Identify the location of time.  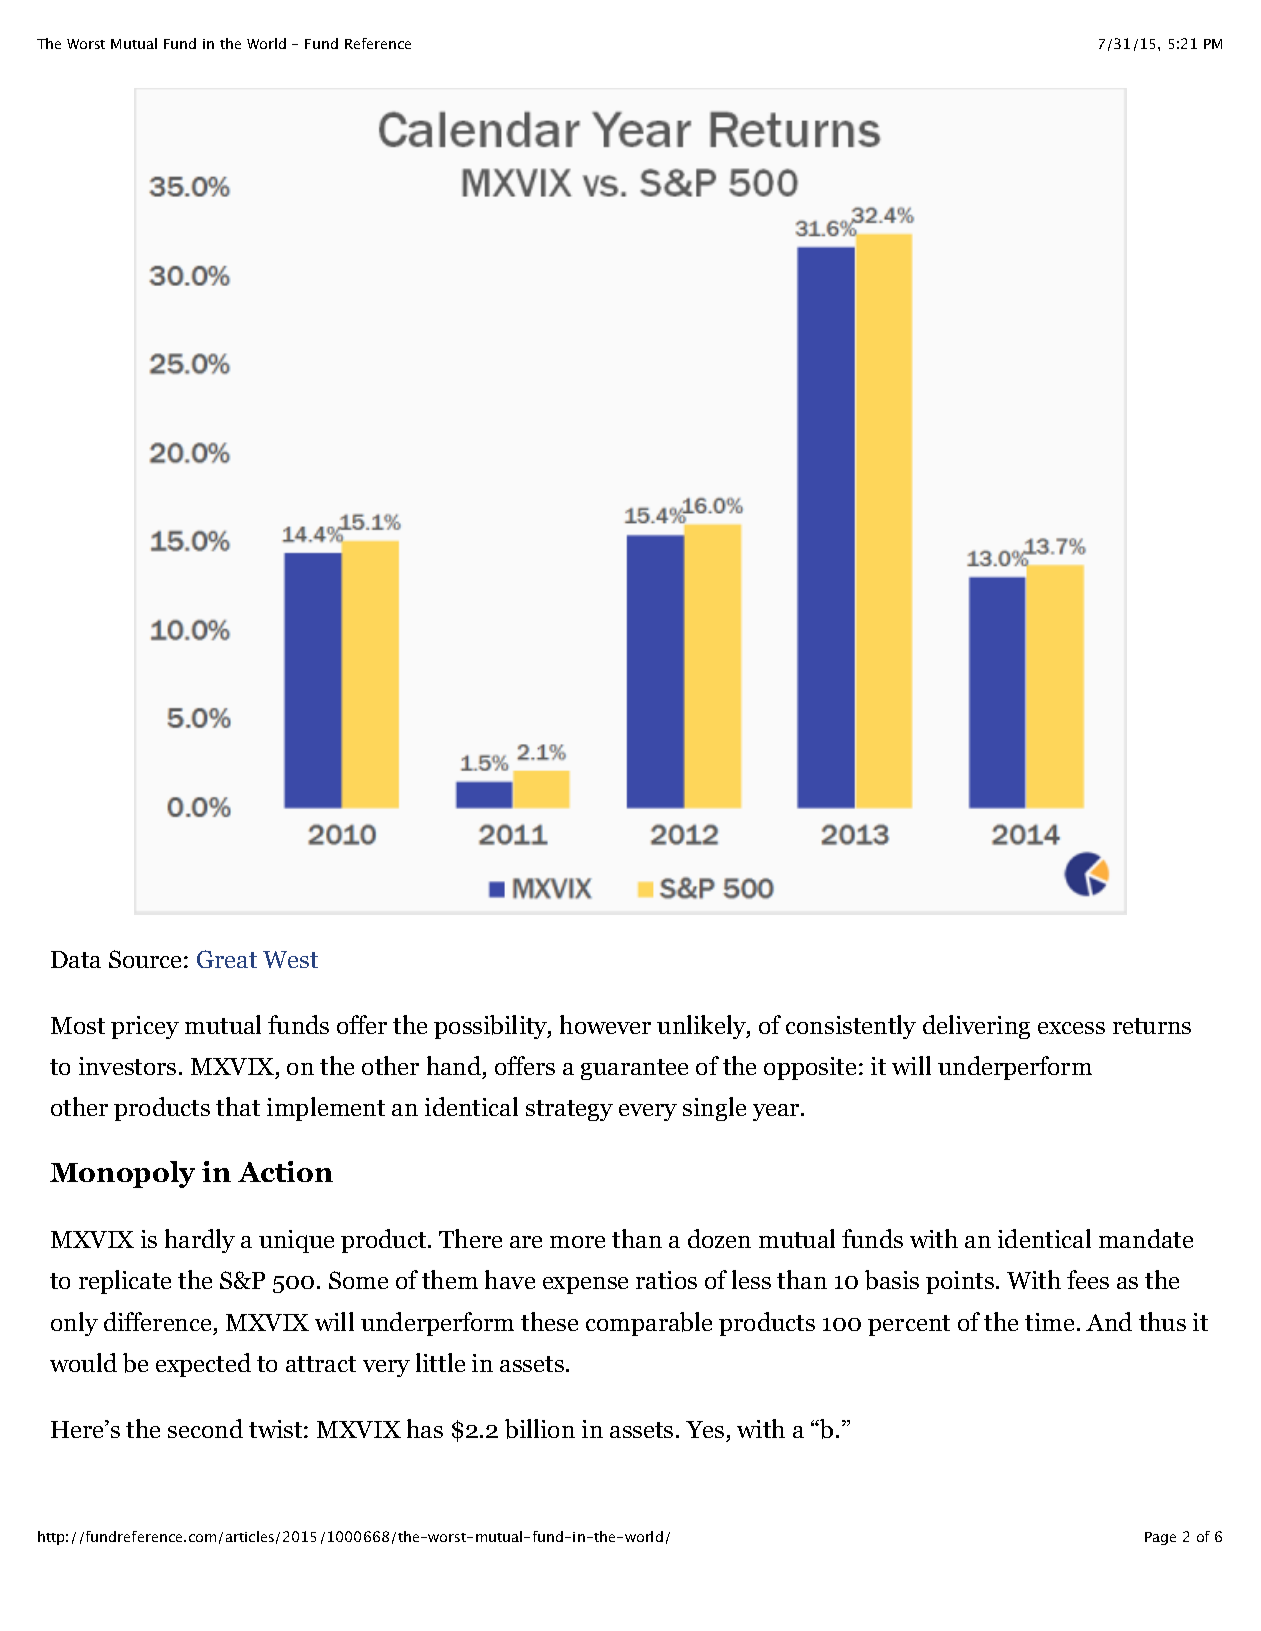
(1049, 1322).
